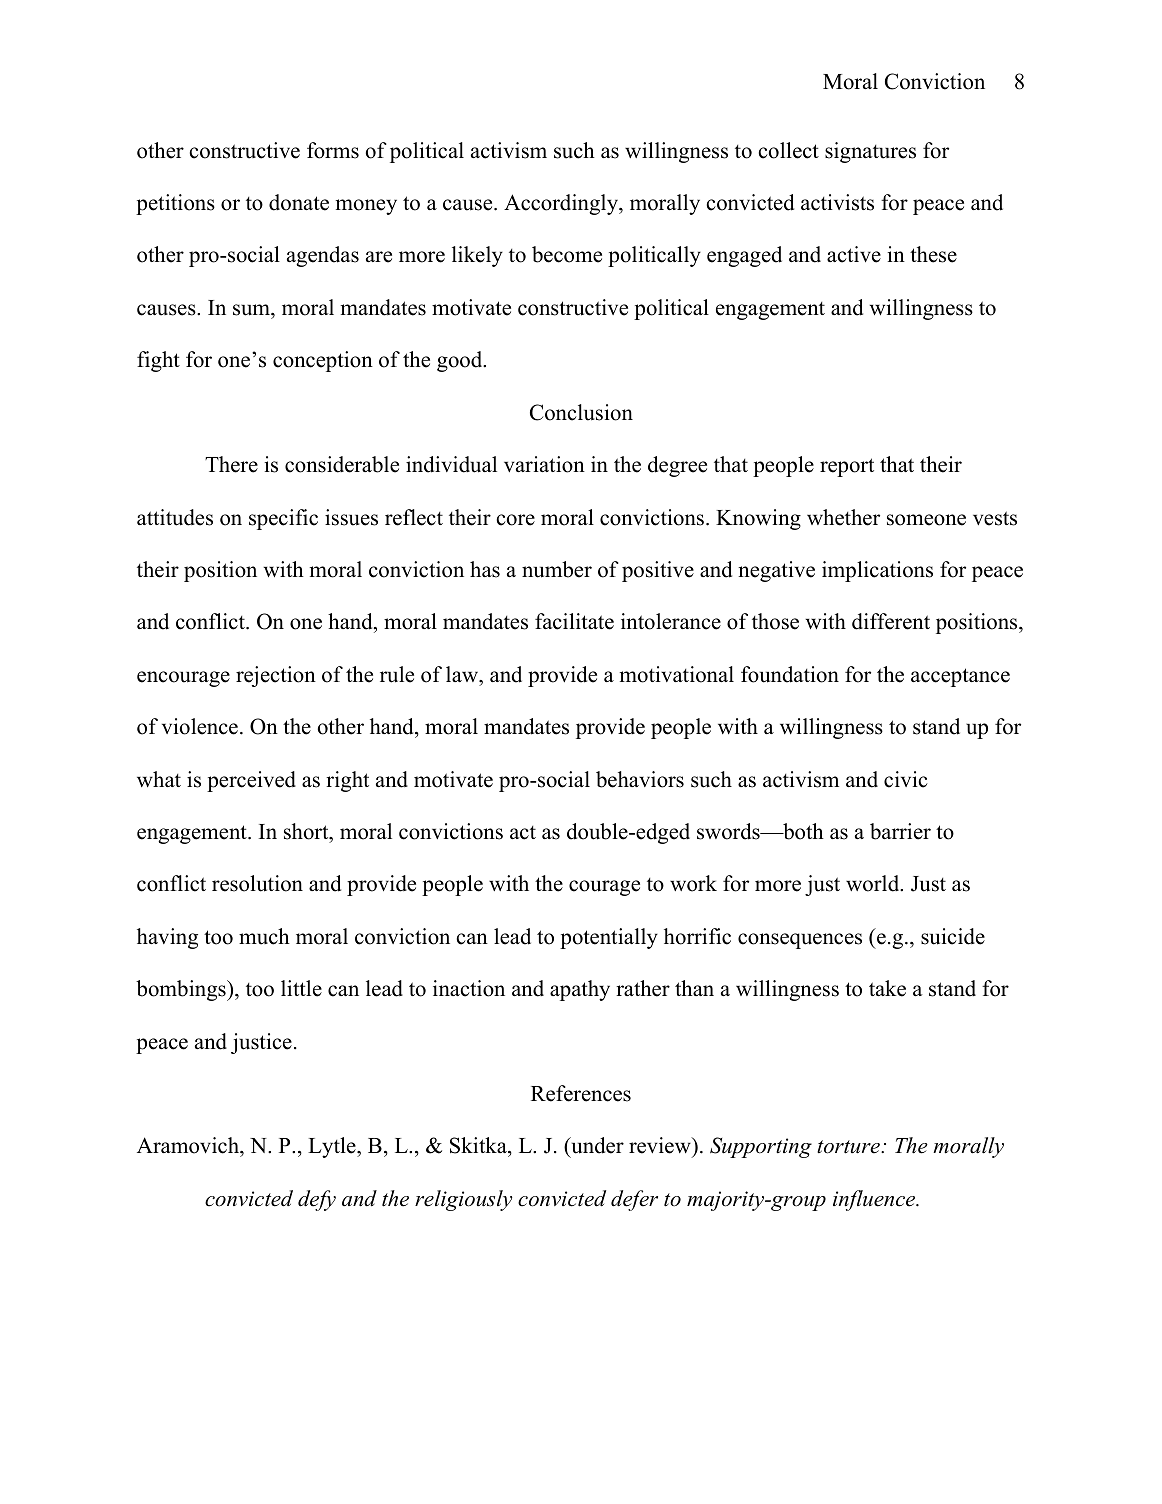 The image size is (1162, 1504). I want to click on barrier, so click(900, 831).
